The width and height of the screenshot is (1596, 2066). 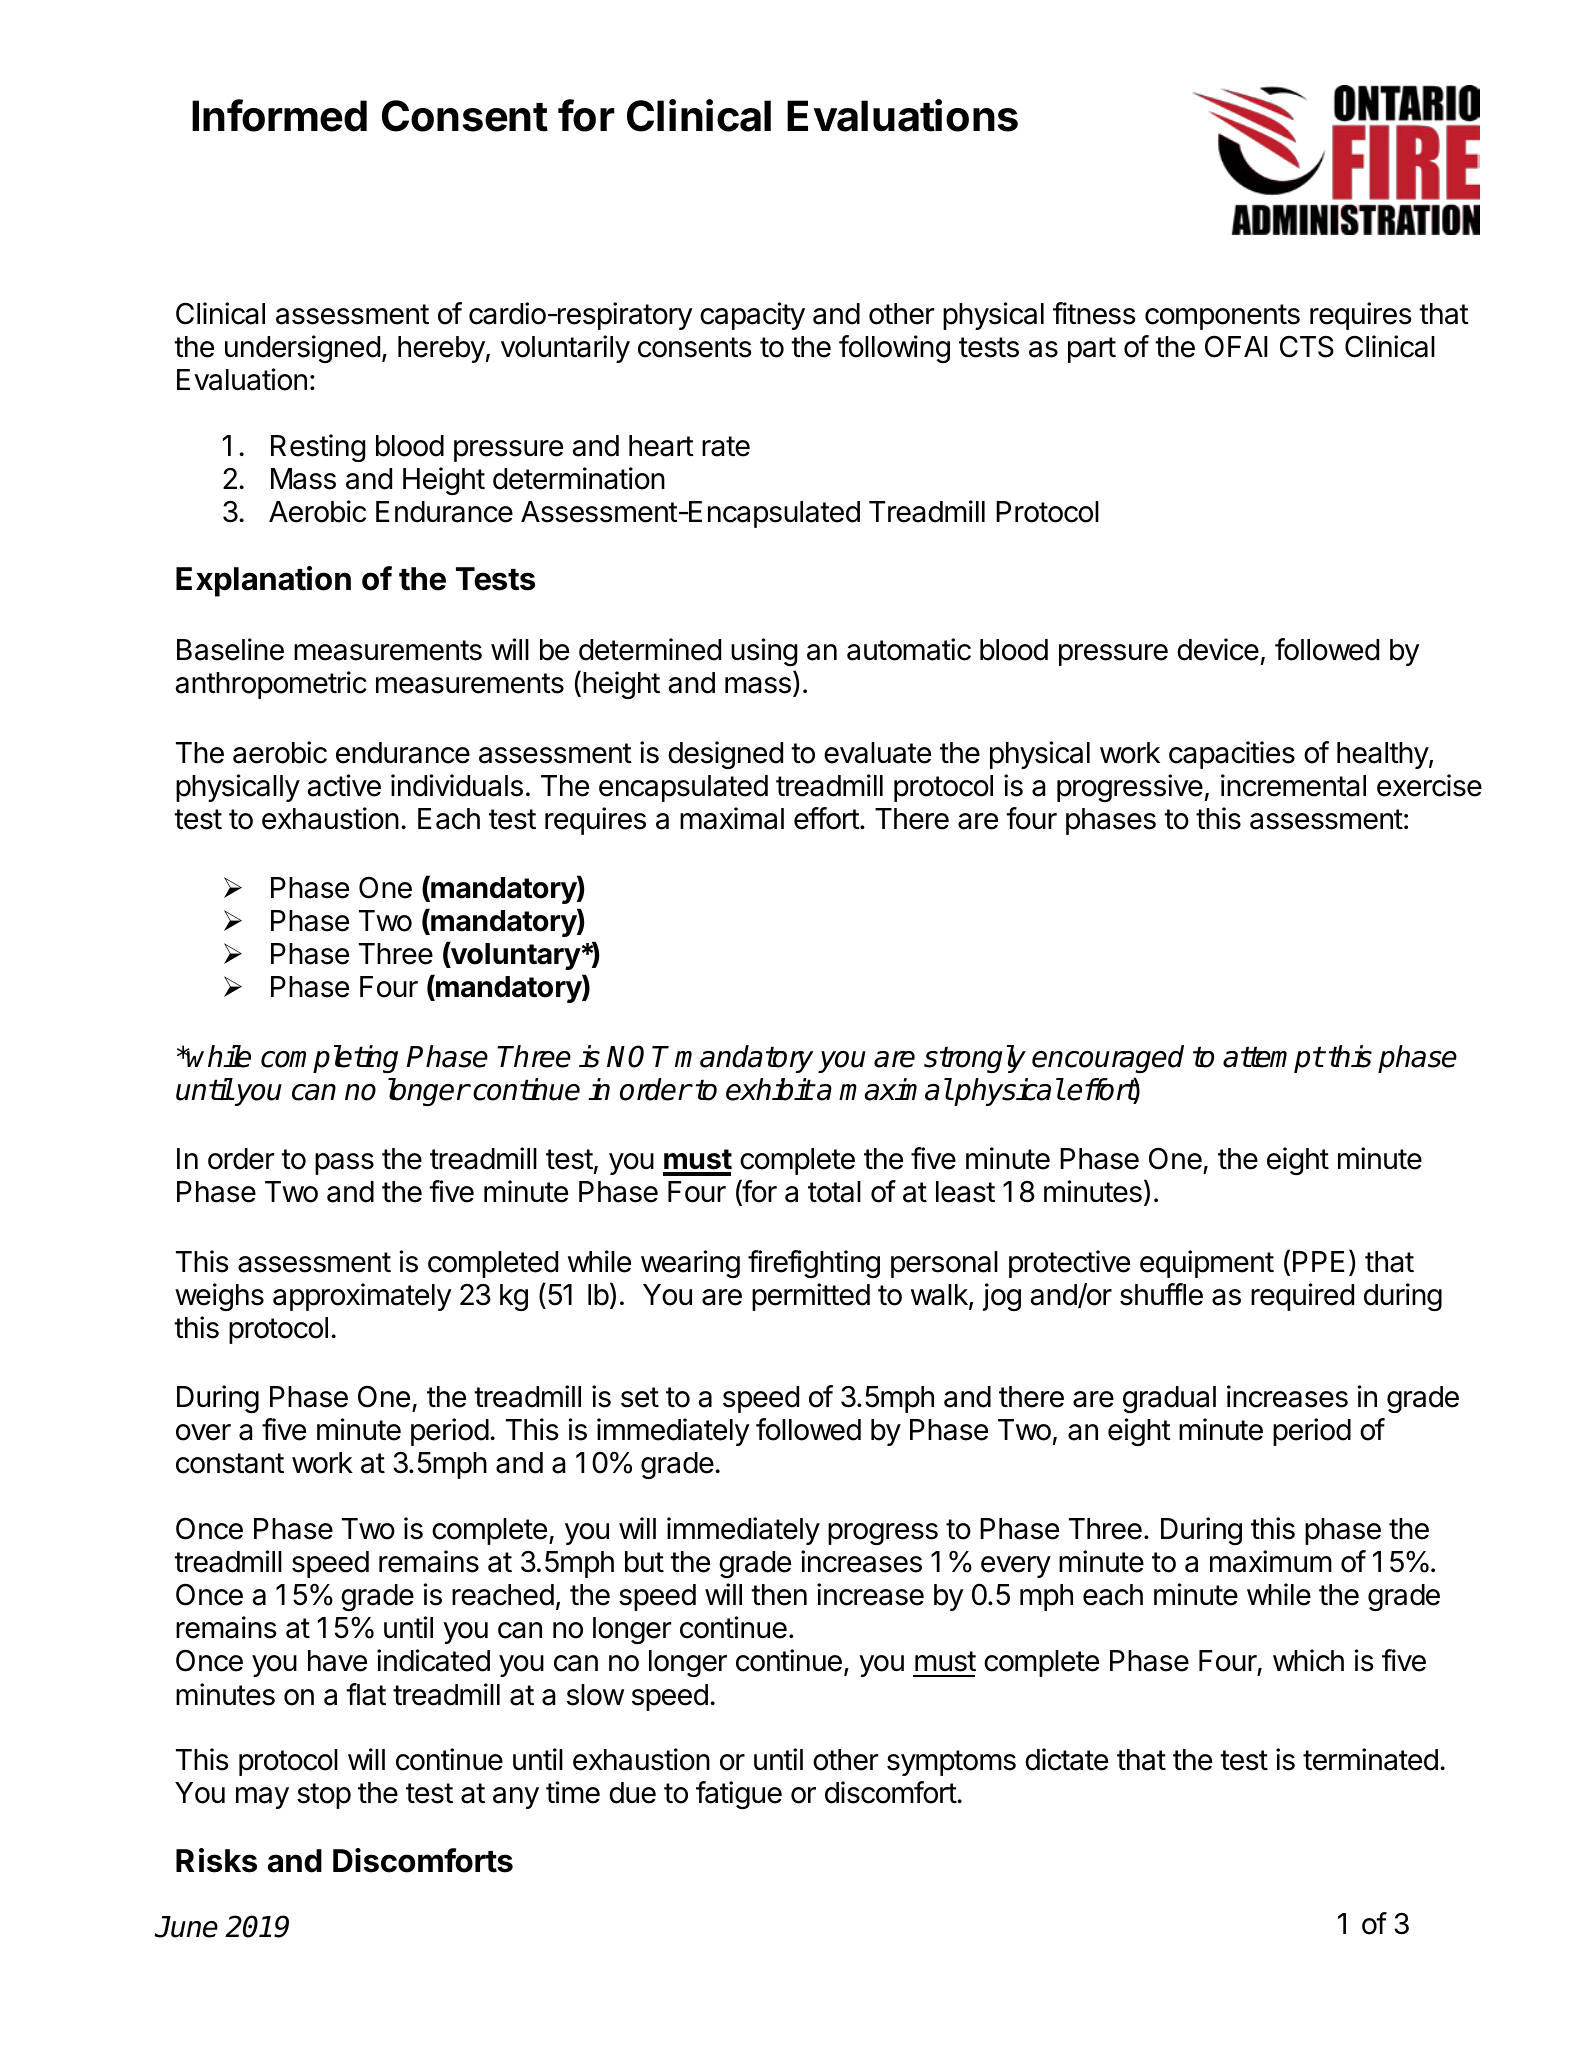 I want to click on incremental, so click(x=1293, y=785).
